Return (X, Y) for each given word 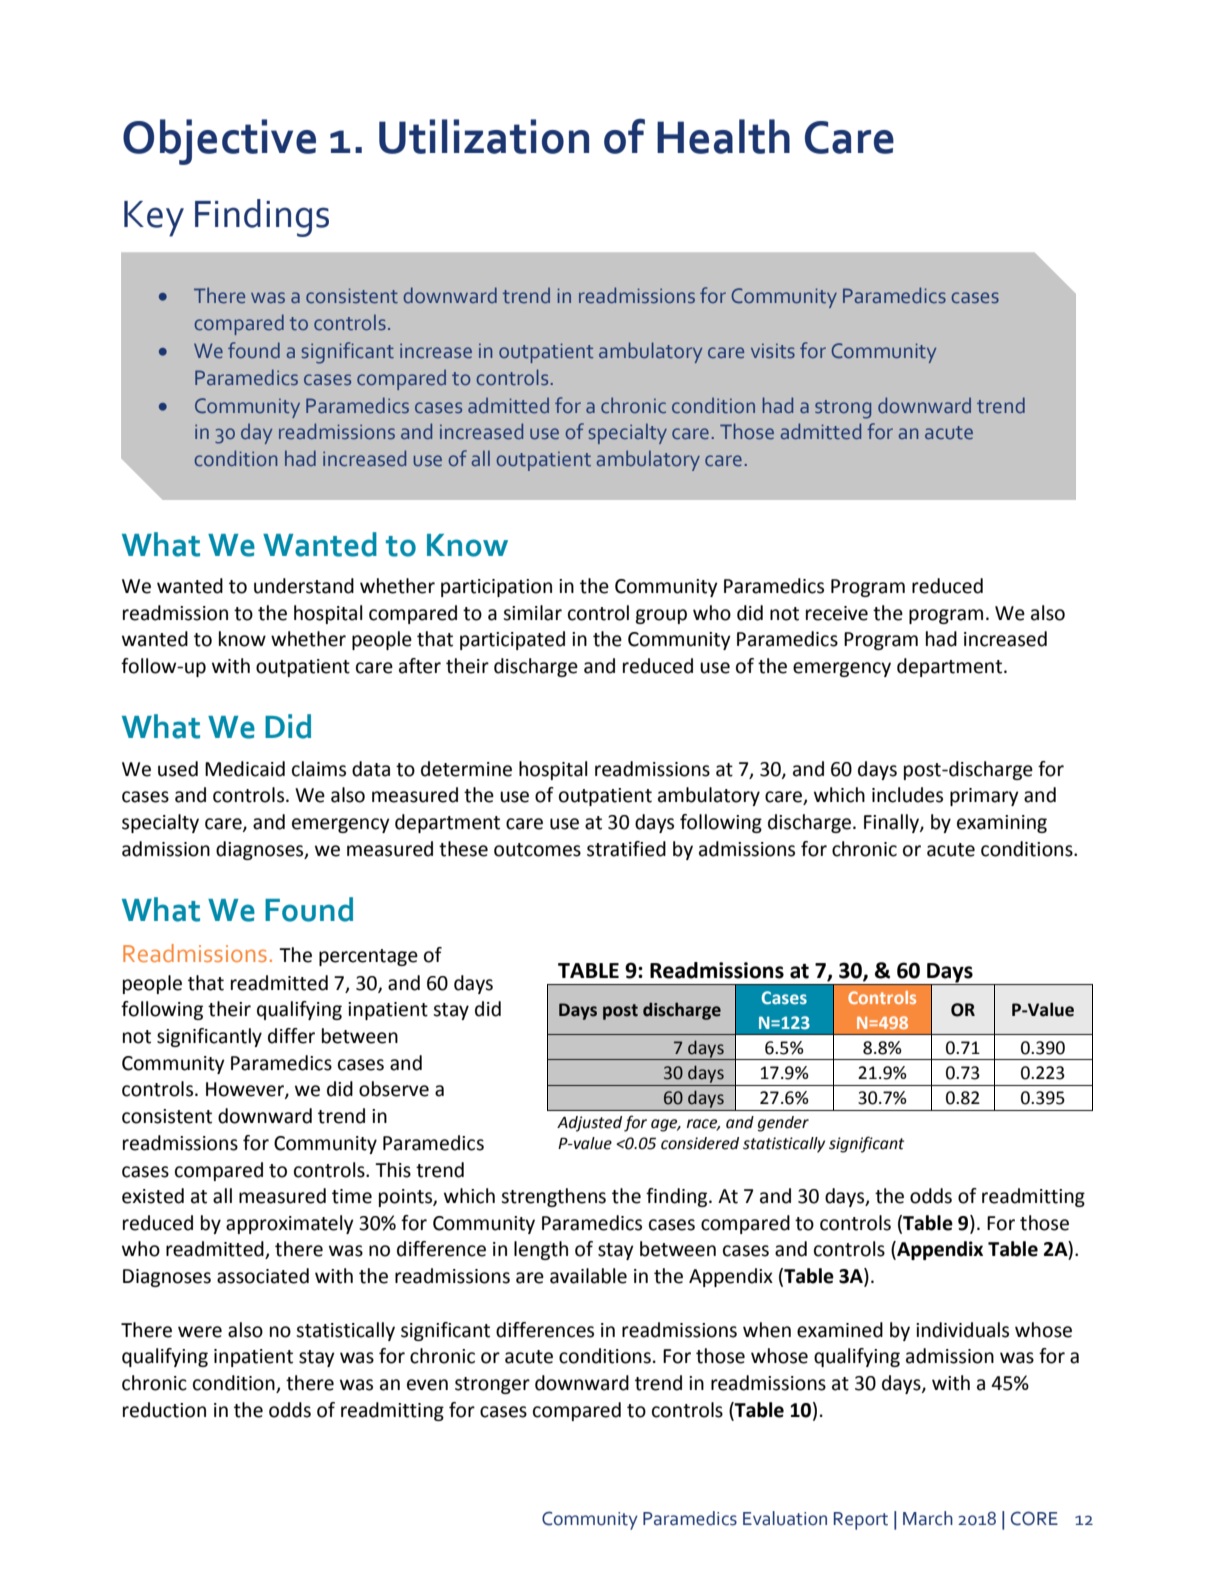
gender (783, 1124)
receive (837, 613)
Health (723, 136)
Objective (219, 142)
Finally (892, 823)
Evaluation (785, 1518)
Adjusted (589, 1124)
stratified (626, 849)
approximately (290, 1224)
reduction (164, 1410)
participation (496, 588)
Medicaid (245, 769)
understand (304, 586)
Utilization (484, 136)
